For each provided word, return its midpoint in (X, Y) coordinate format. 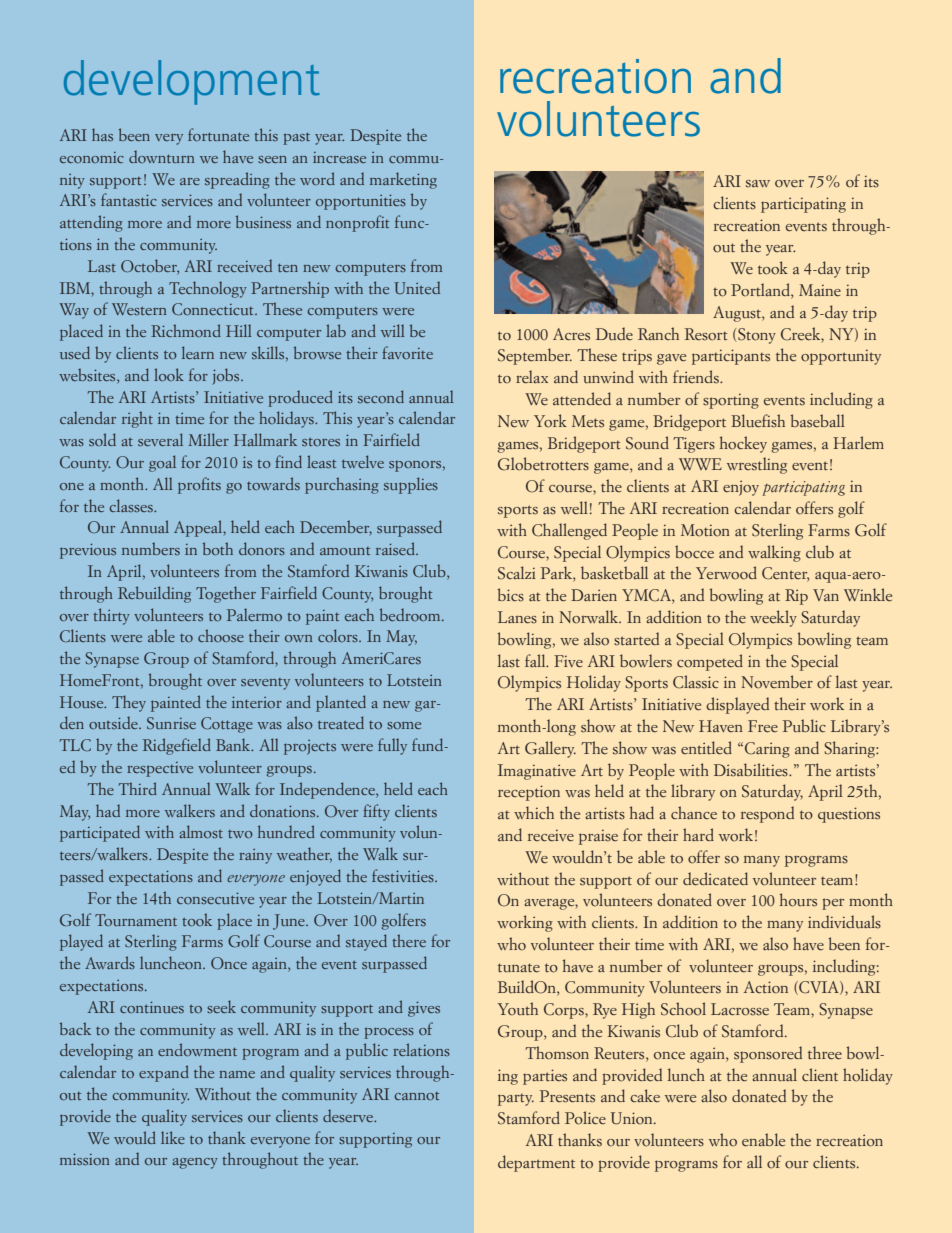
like (173, 1137)
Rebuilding (154, 594)
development (192, 82)
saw (758, 184)
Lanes (517, 617)
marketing (403, 180)
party (516, 1100)
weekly (773, 618)
